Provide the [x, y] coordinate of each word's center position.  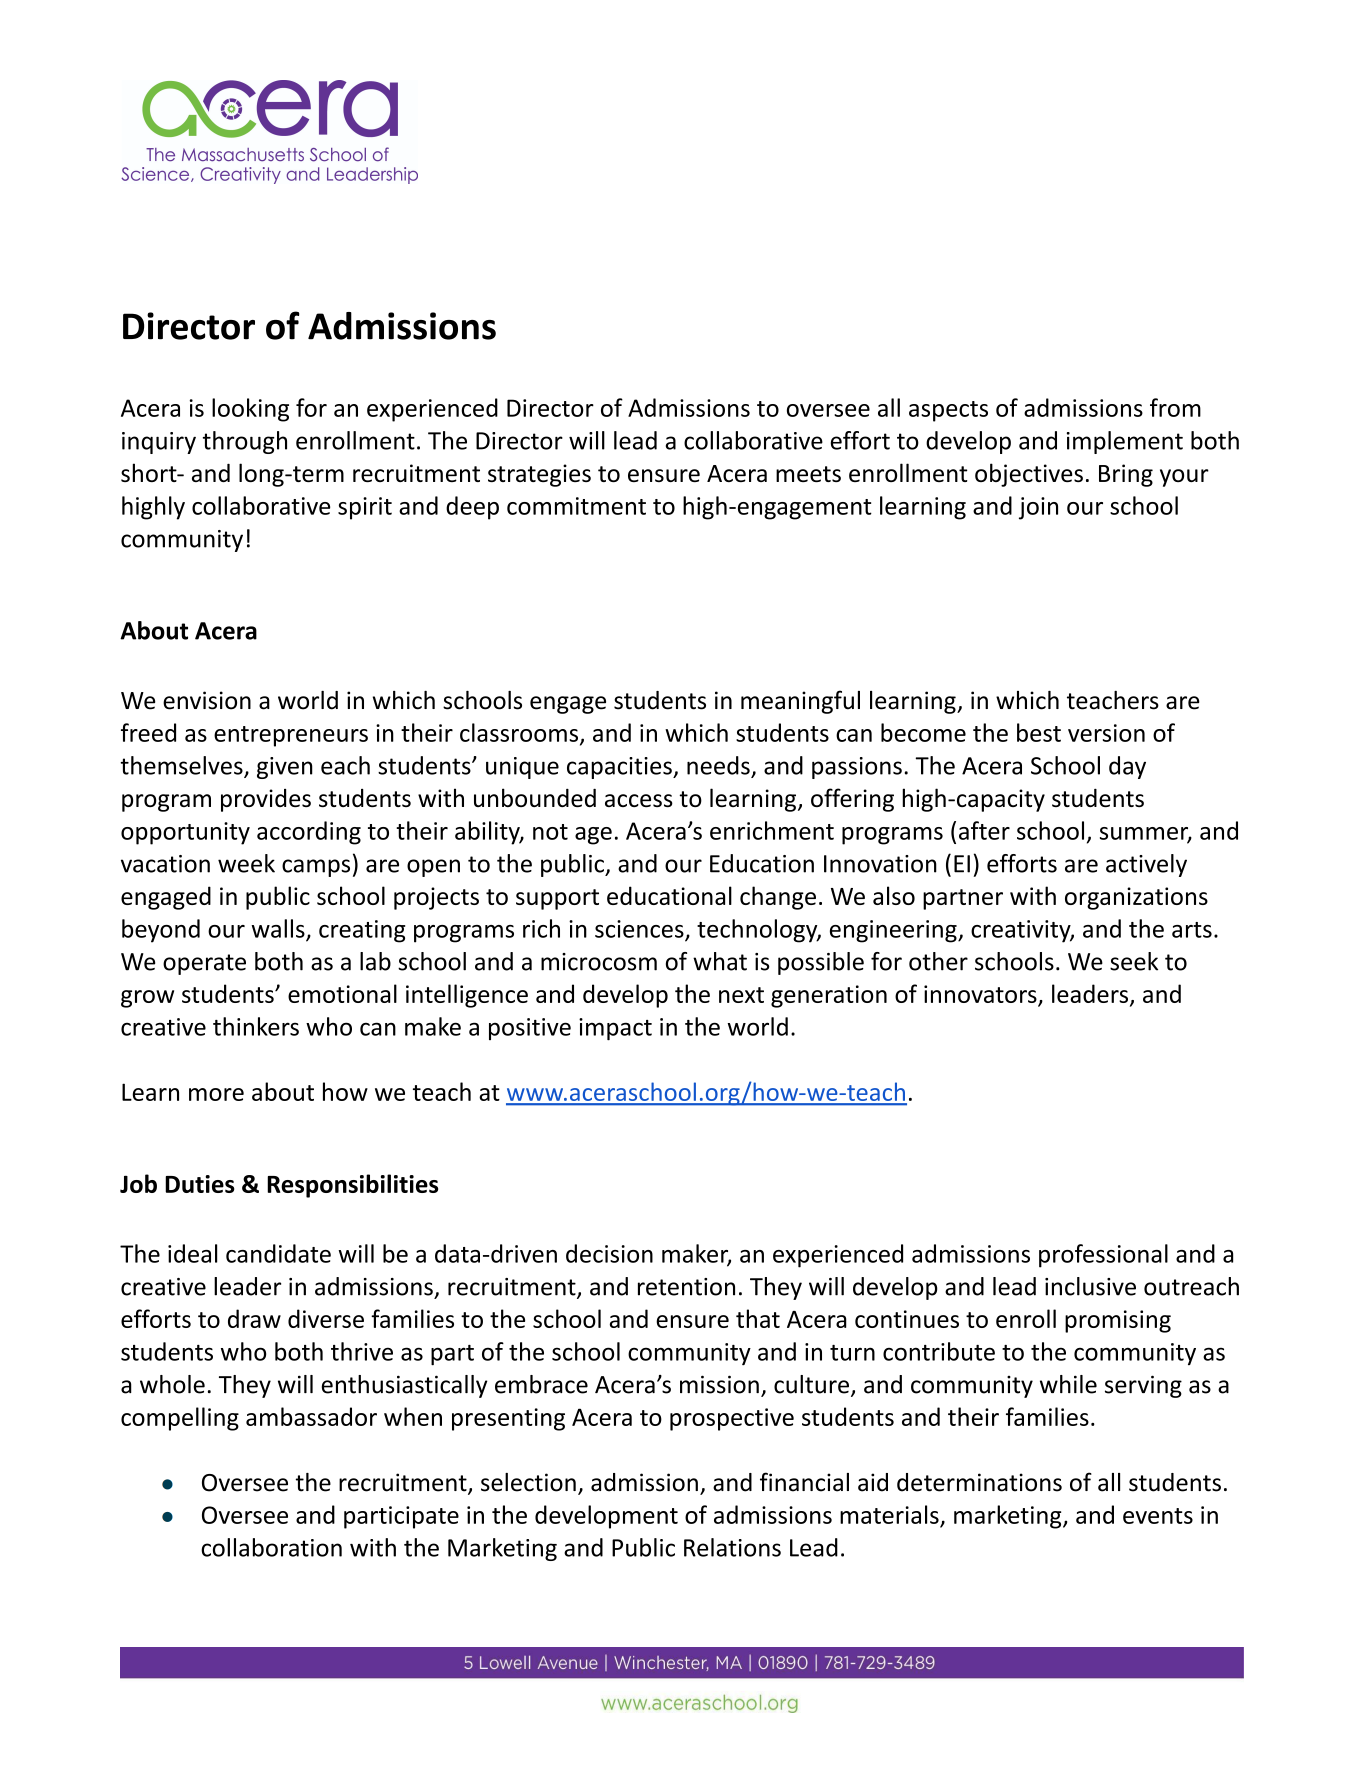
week [246, 863]
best [1039, 732]
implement [1125, 442]
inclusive [1090, 1286]
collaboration [271, 1547]
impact [615, 1029]
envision [207, 700]
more [216, 1094]
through [245, 442]
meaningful [800, 702]
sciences [640, 930]
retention [686, 1287]
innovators [980, 994]
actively [1146, 865]
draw [254, 1318]
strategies [539, 475]
